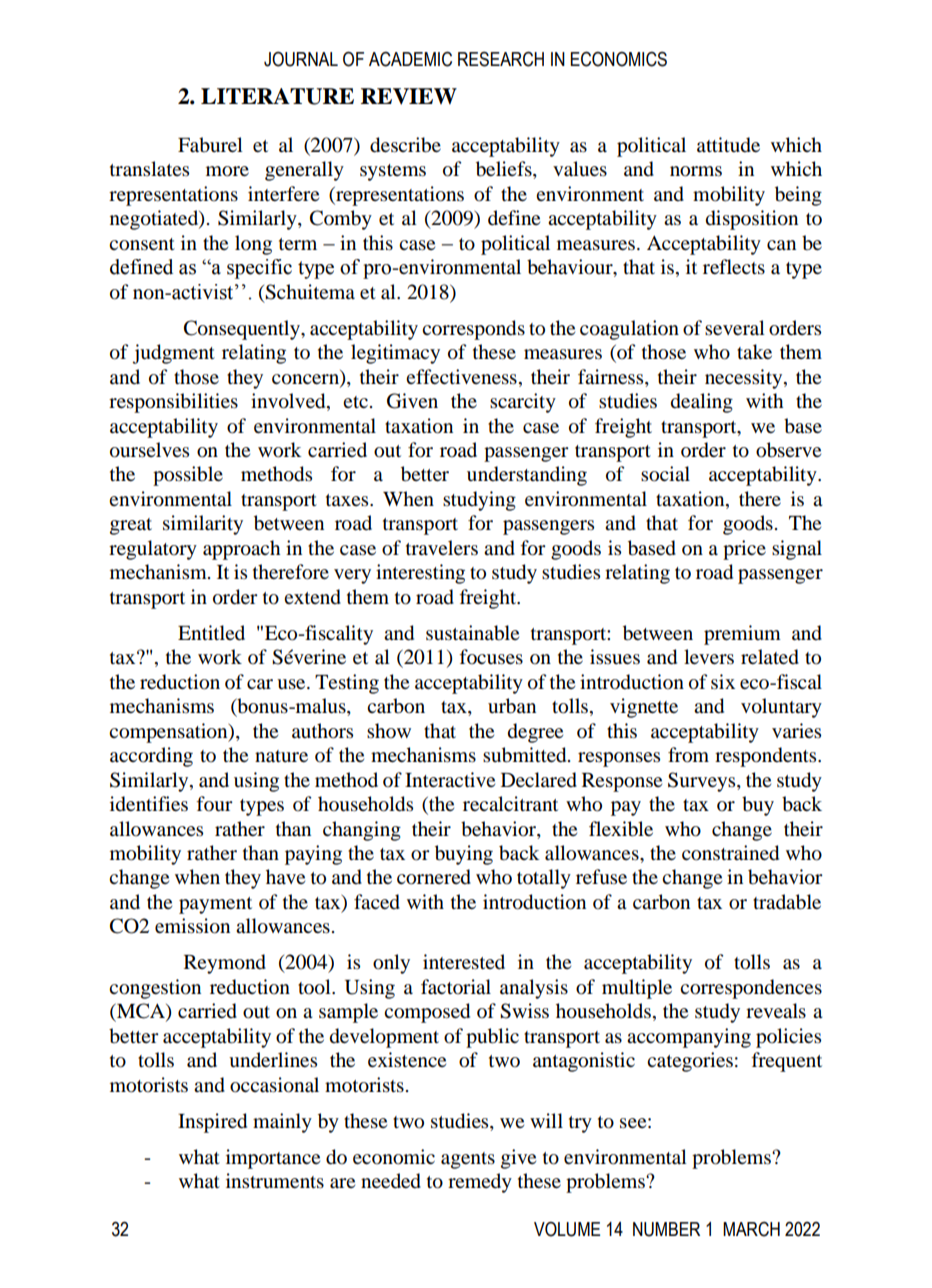 The width and height of the image is (932, 1288). What do you see at coordinates (215, 905) in the image?
I see `payment` at bounding box center [215, 905].
